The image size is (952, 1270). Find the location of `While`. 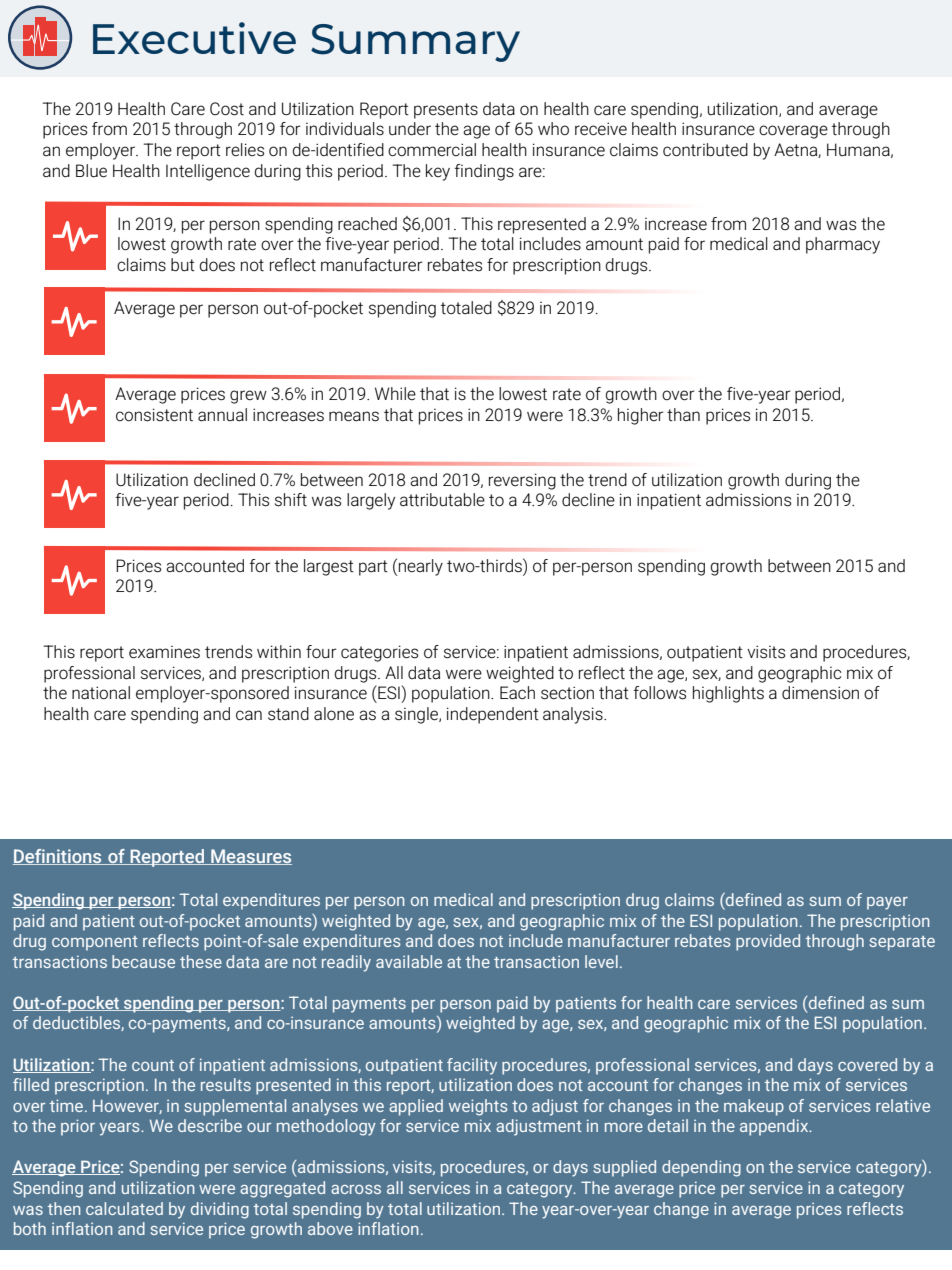

While is located at coordinates (395, 393).
